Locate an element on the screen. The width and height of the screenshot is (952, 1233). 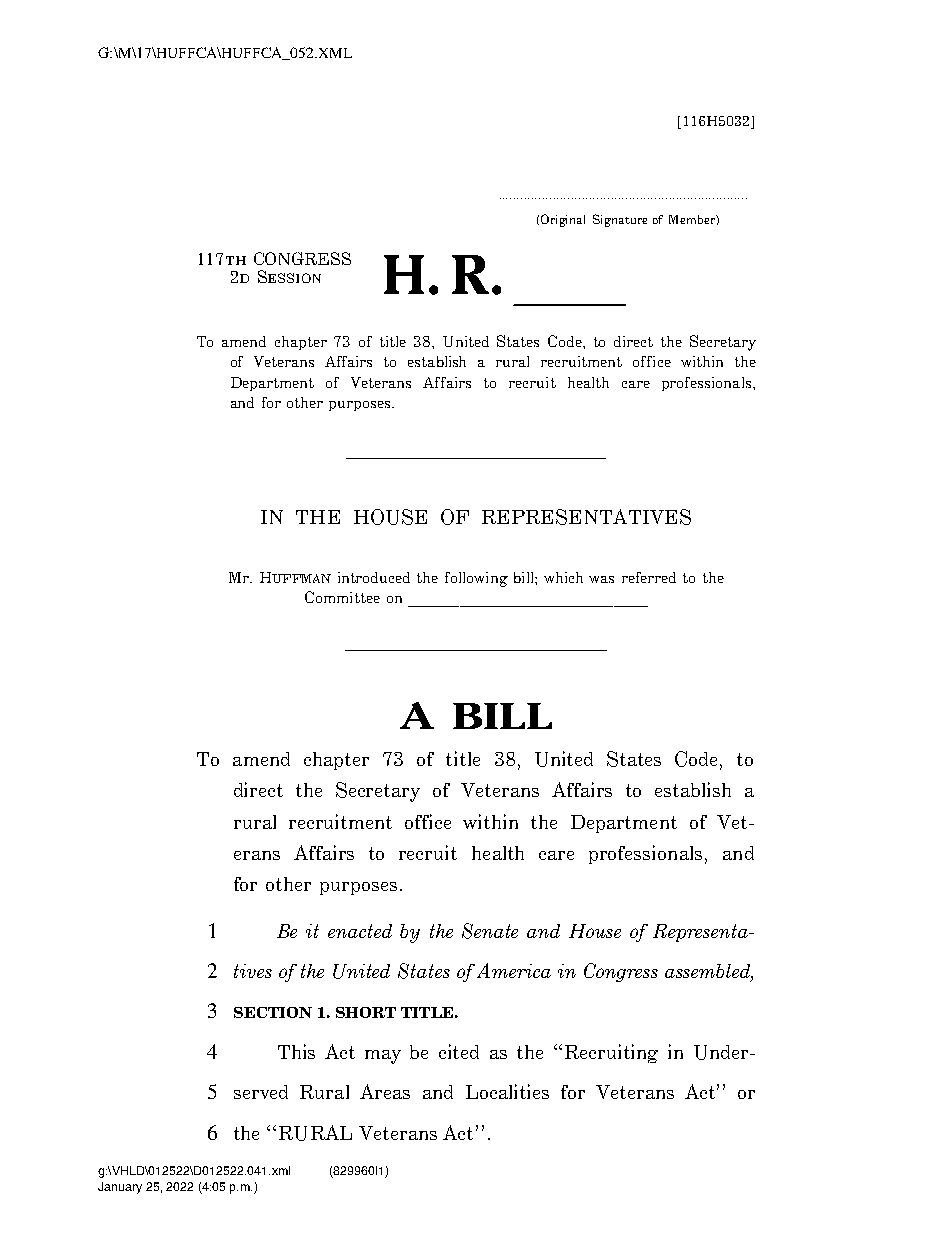
Committee is located at coordinates (342, 597).
